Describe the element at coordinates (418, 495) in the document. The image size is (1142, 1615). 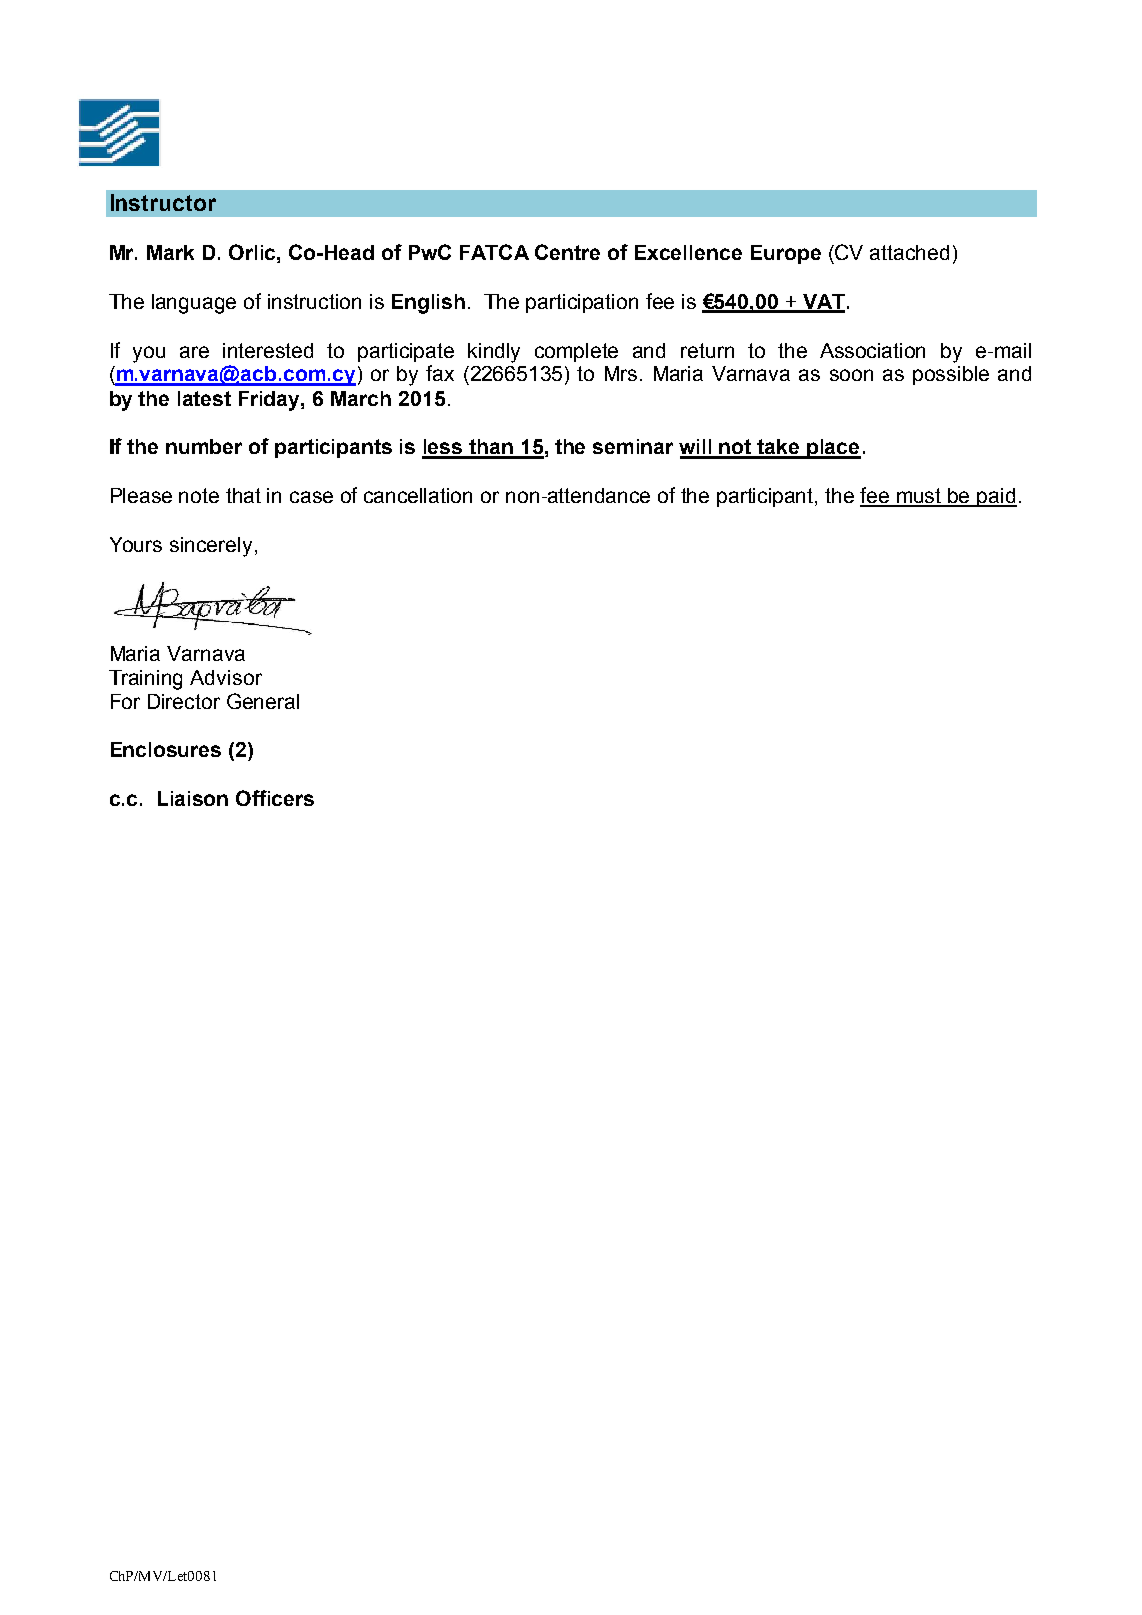
I see `cancellation` at that location.
